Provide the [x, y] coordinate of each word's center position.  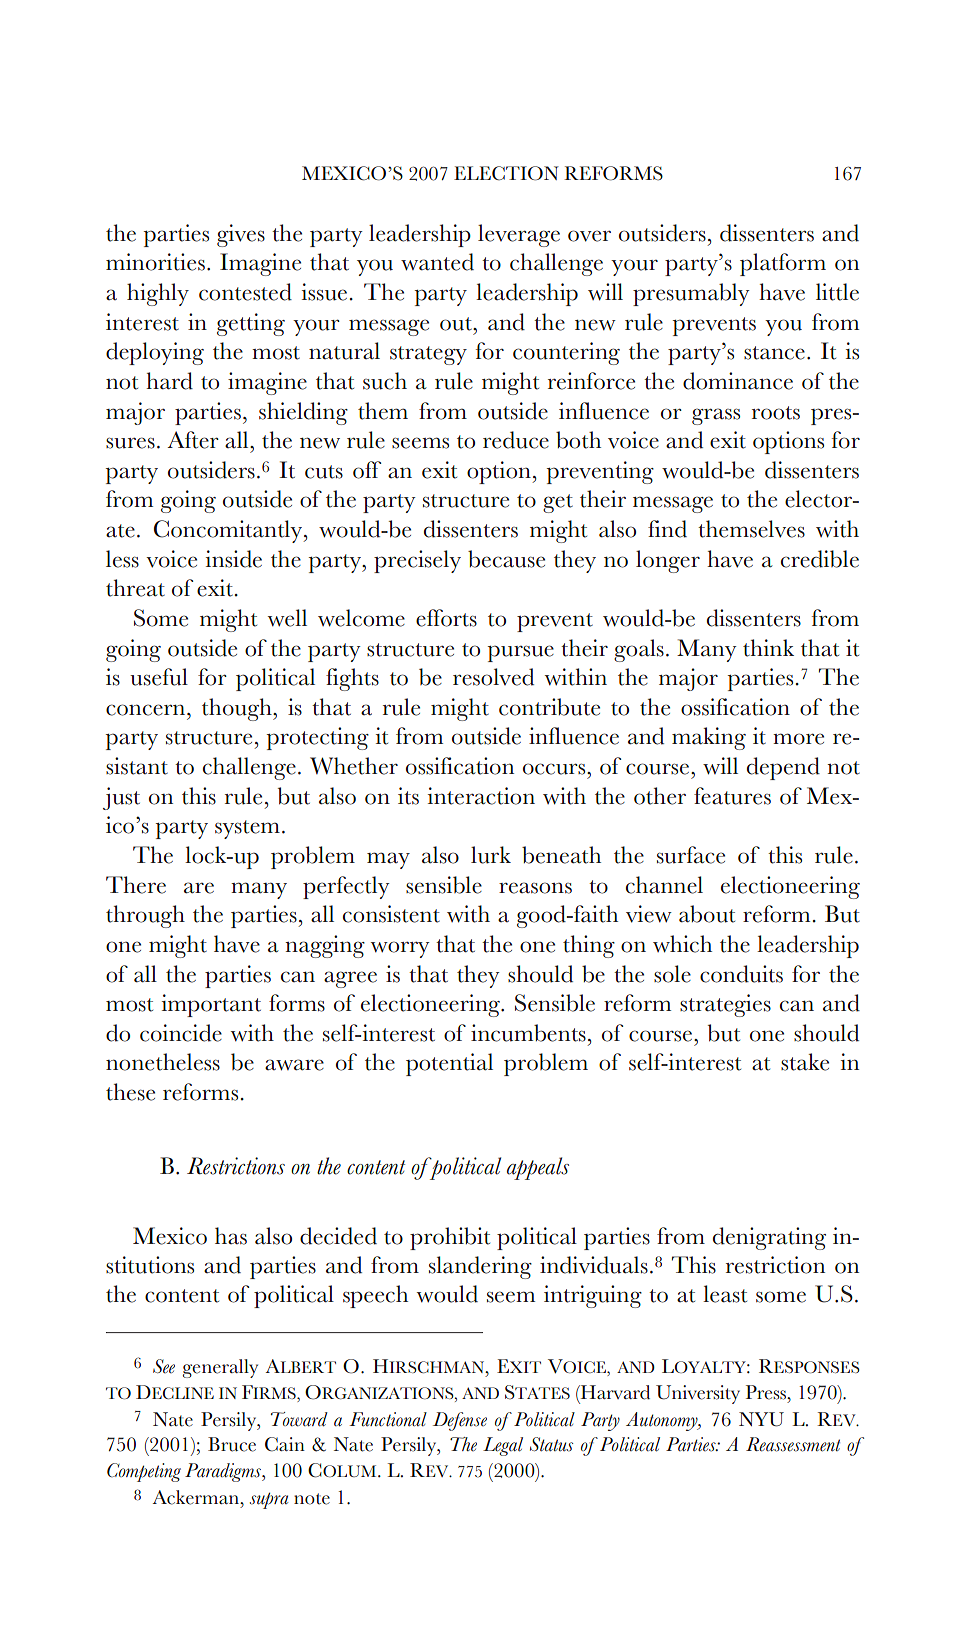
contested [245, 292]
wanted [437, 262]
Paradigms [224, 1472]
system [247, 829]
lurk [491, 855]
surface [691, 855]
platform [783, 264]
